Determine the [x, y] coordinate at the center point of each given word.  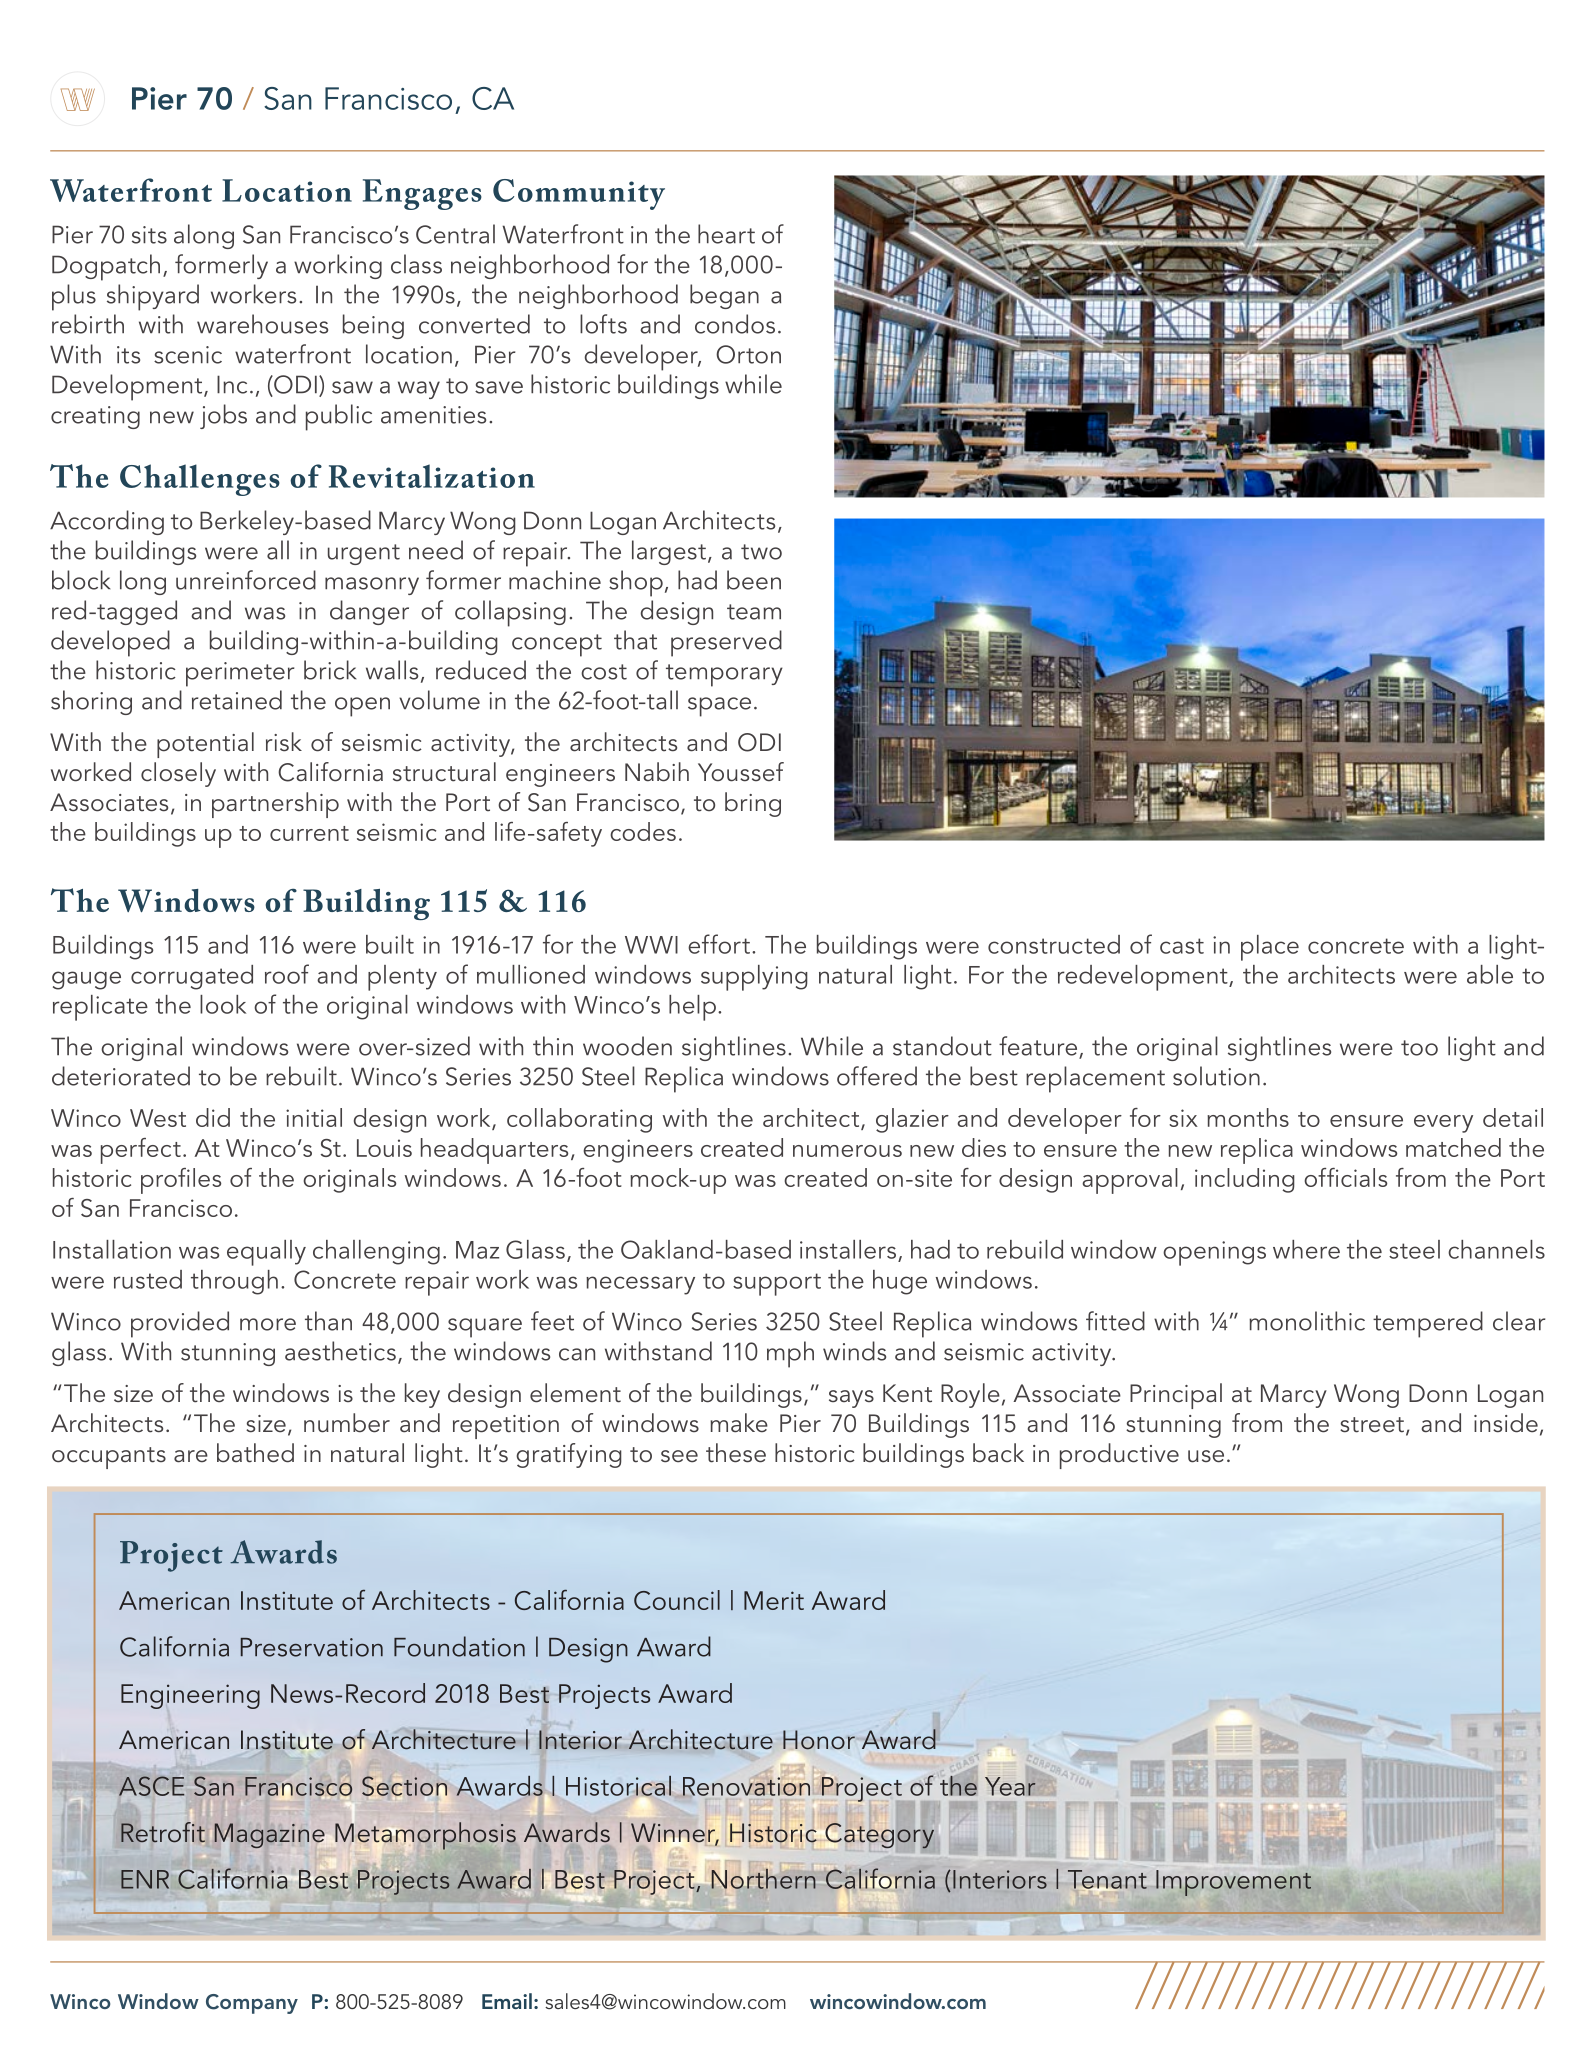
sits [149, 235]
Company [252, 2004]
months [1248, 1117]
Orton [748, 354]
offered [877, 1076]
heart [726, 234]
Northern [764, 1877]
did [213, 1117]
